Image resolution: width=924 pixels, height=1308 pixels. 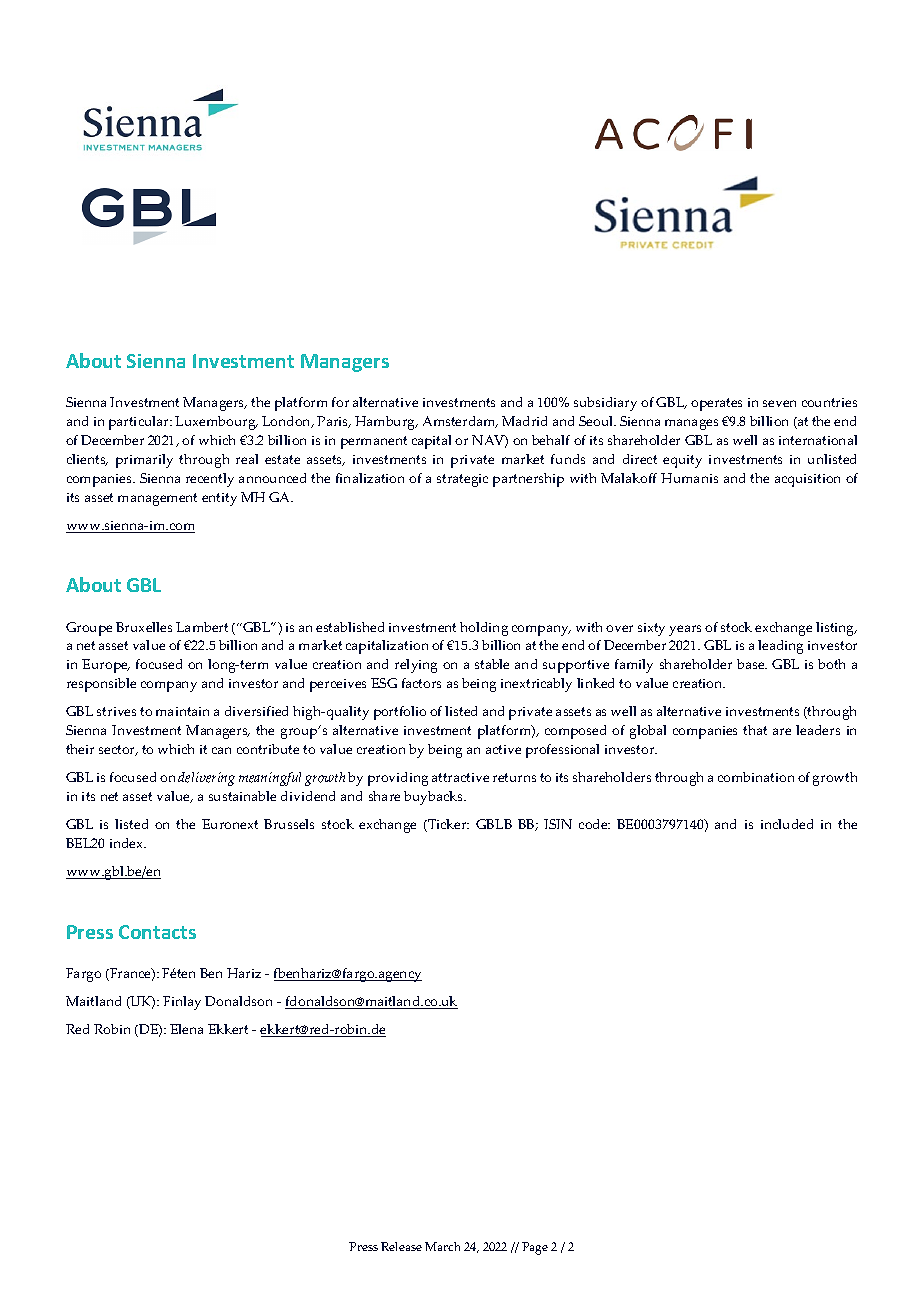 I want to click on Amsterdam, so click(x=460, y=422).
